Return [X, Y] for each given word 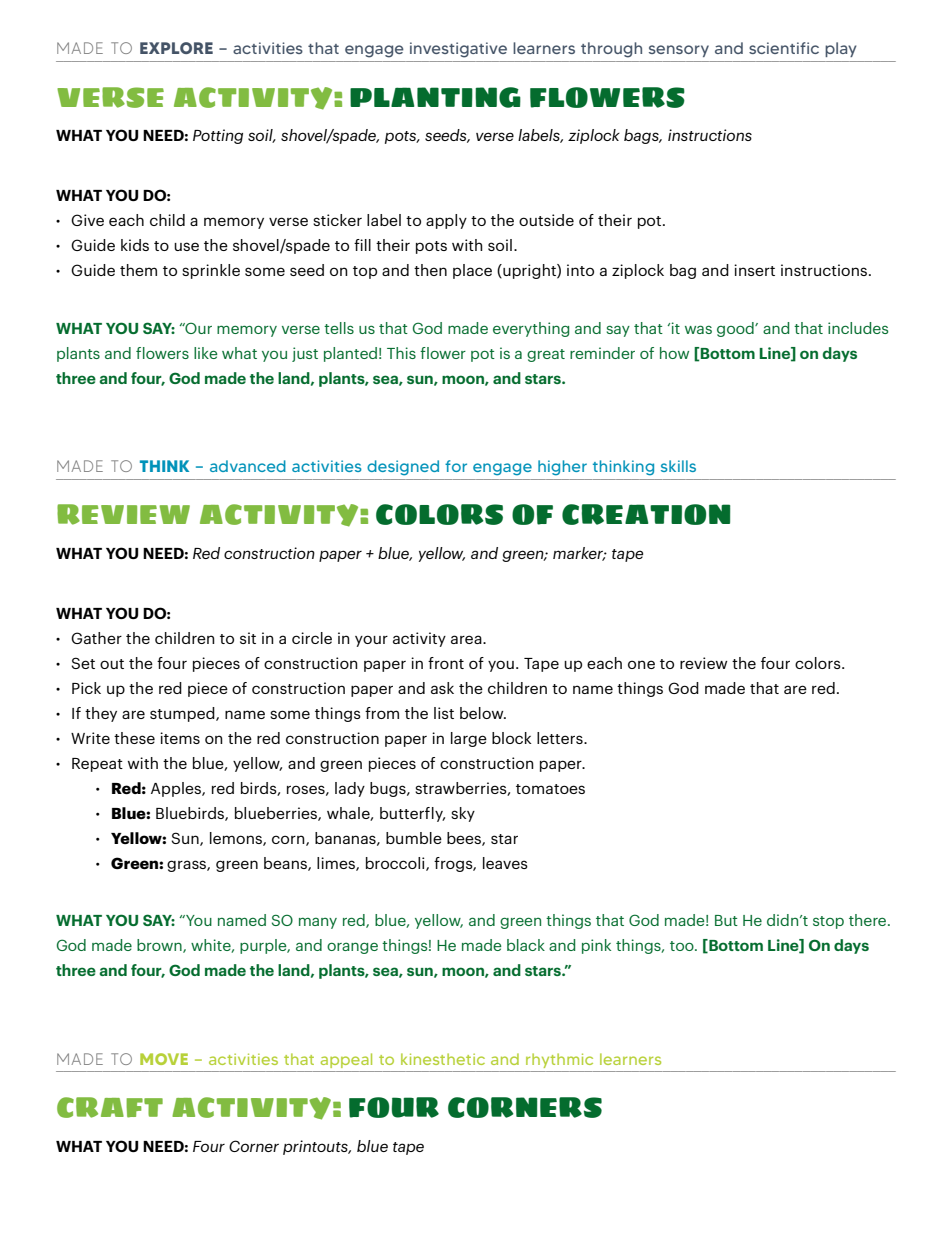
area [467, 639]
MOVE [164, 1059]
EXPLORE [176, 48]
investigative [458, 50]
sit [248, 638]
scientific [784, 48]
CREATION [646, 514]
